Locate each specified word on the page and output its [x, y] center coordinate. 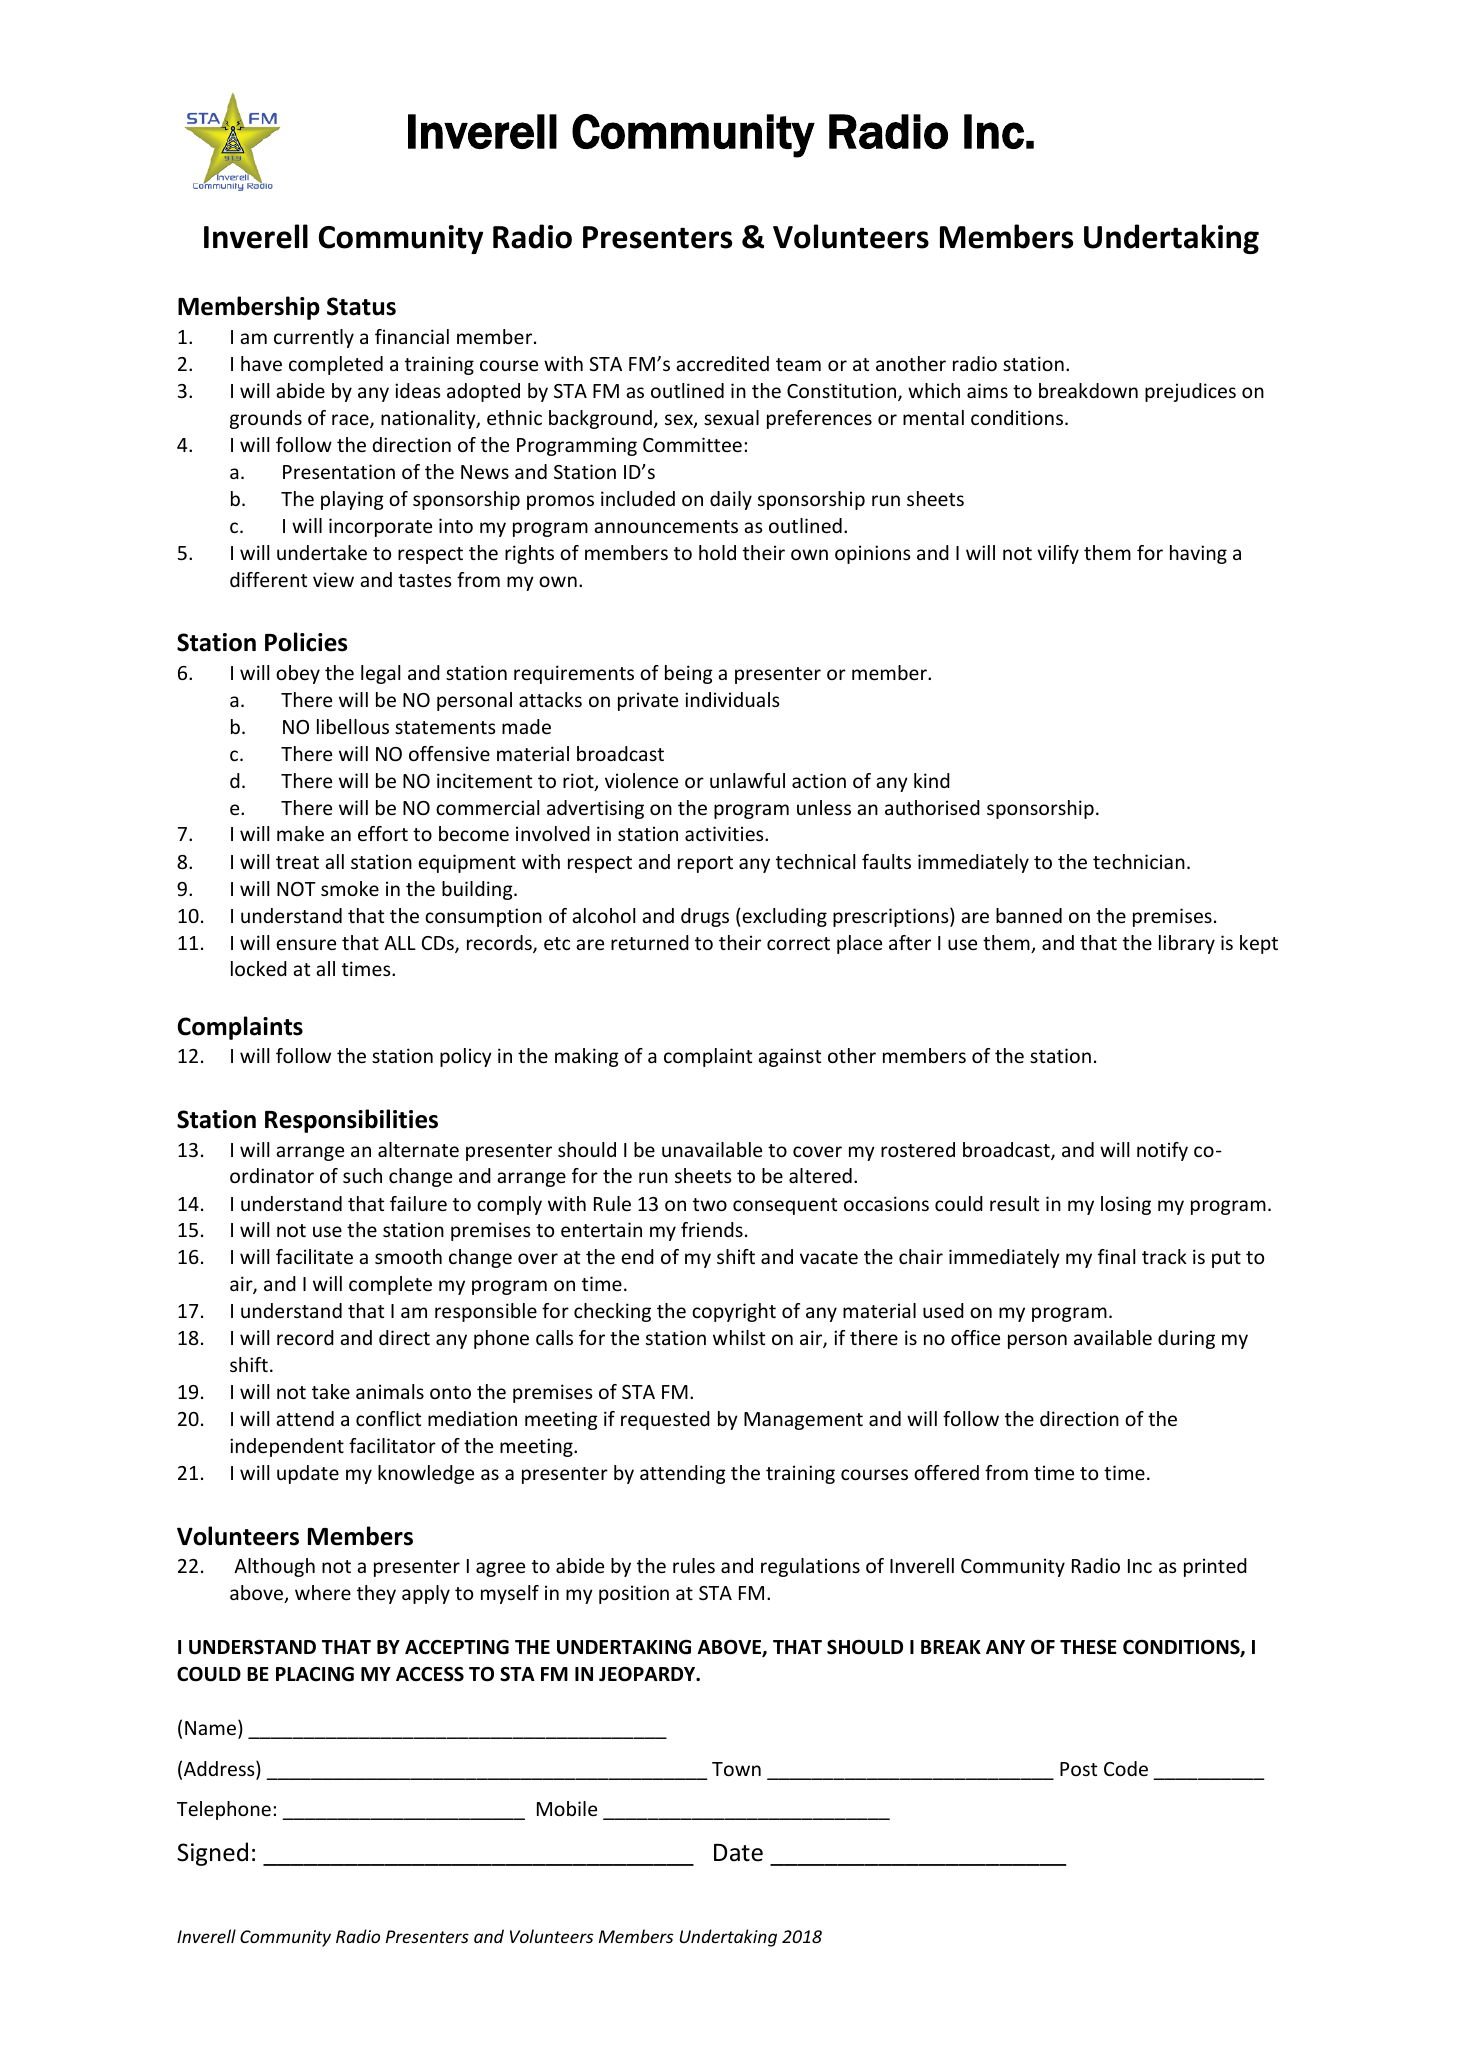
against [789, 1057]
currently [314, 338]
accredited [722, 363]
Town [736, 1769]
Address [220, 1770]
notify [1162, 1151]
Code [1126, 1768]
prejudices [1190, 392]
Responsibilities [351, 1121]
